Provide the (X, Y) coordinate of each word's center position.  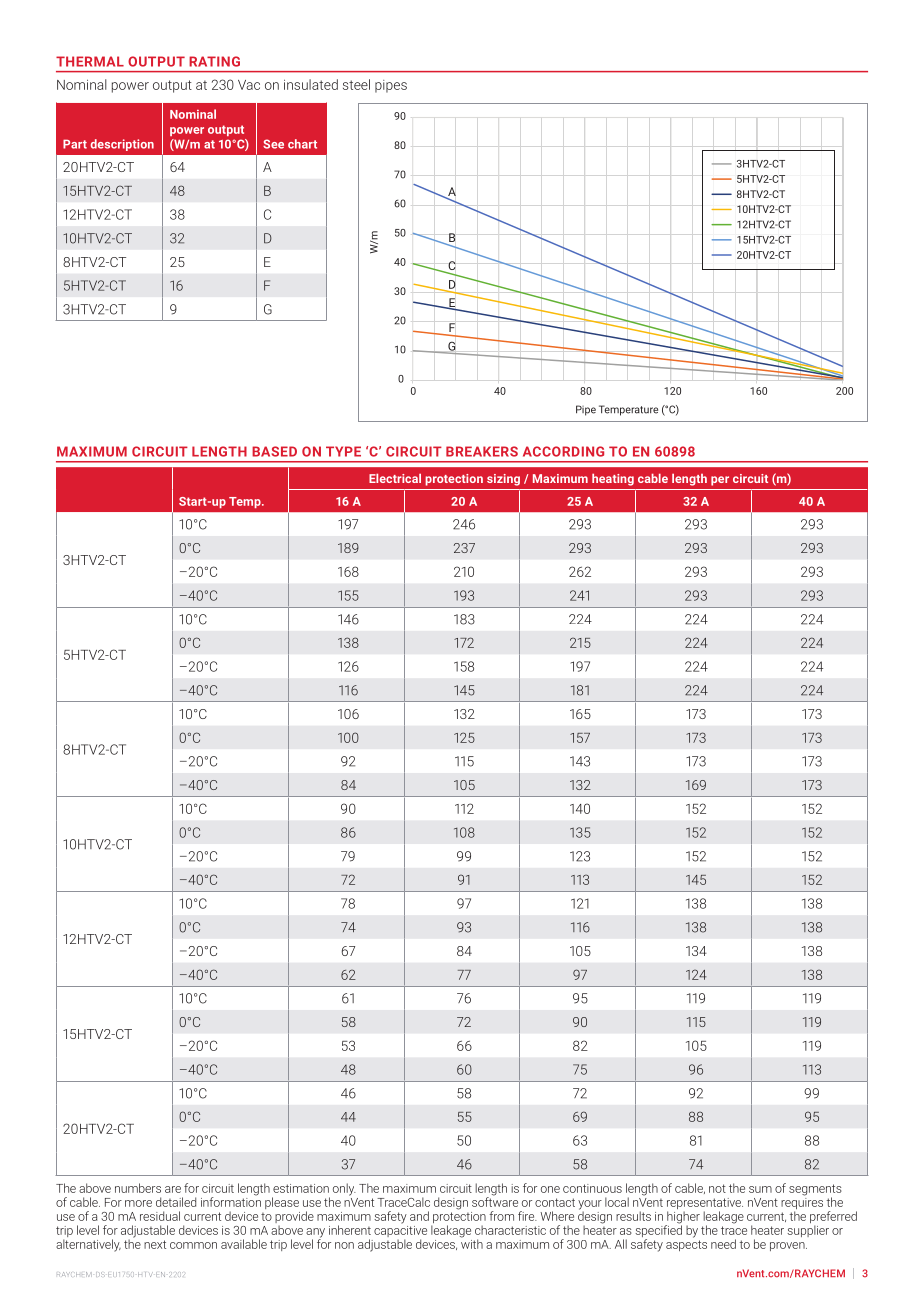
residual (160, 1216)
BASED (274, 451)
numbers (138, 1188)
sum (760, 1189)
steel (356, 84)
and (419, 1216)
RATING (214, 61)
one (550, 1189)
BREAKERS (482, 451)
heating (613, 479)
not (717, 1188)
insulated (311, 84)
